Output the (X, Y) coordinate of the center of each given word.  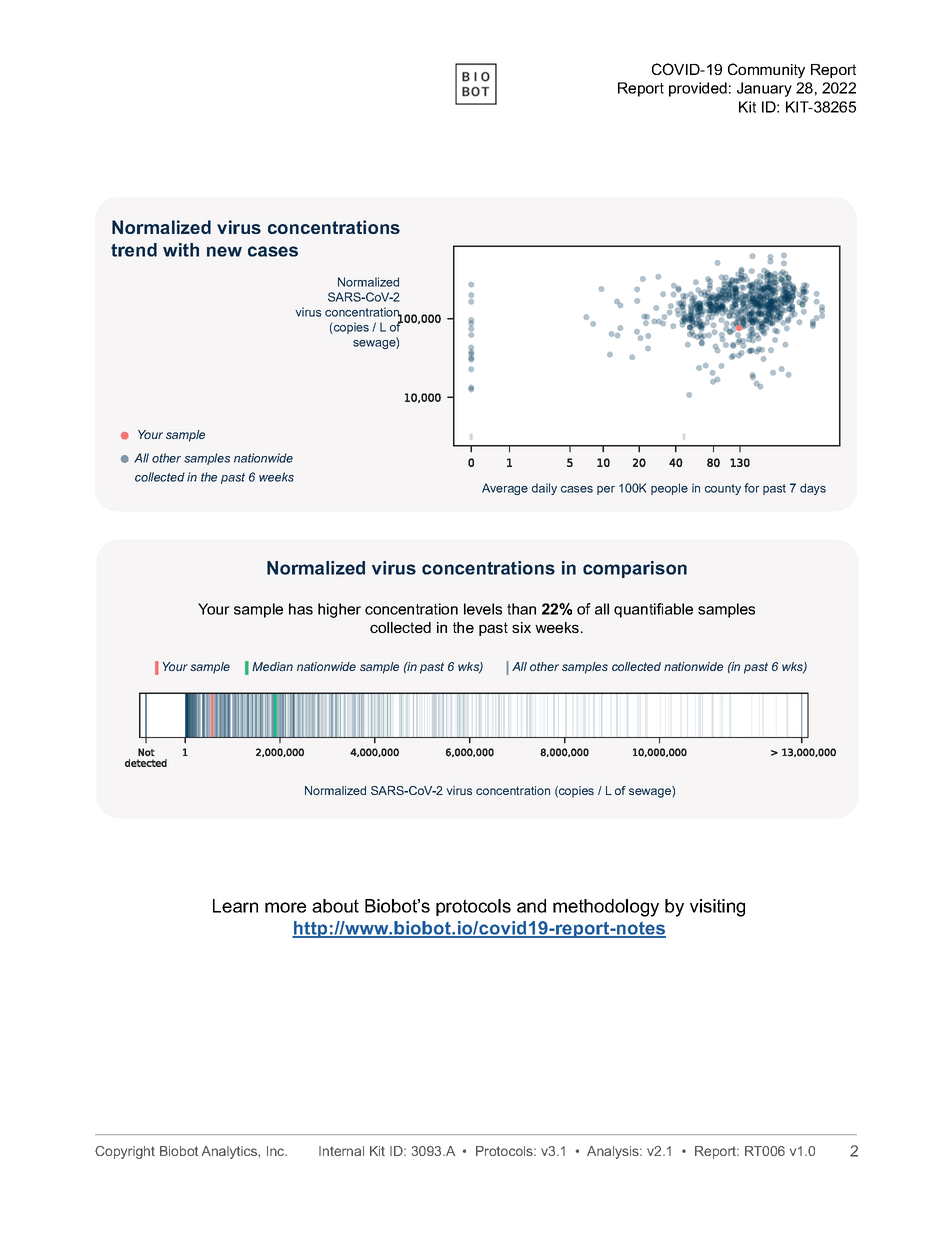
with (181, 250)
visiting (717, 908)
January (764, 89)
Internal (341, 1151)
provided (698, 89)
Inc (277, 1151)
